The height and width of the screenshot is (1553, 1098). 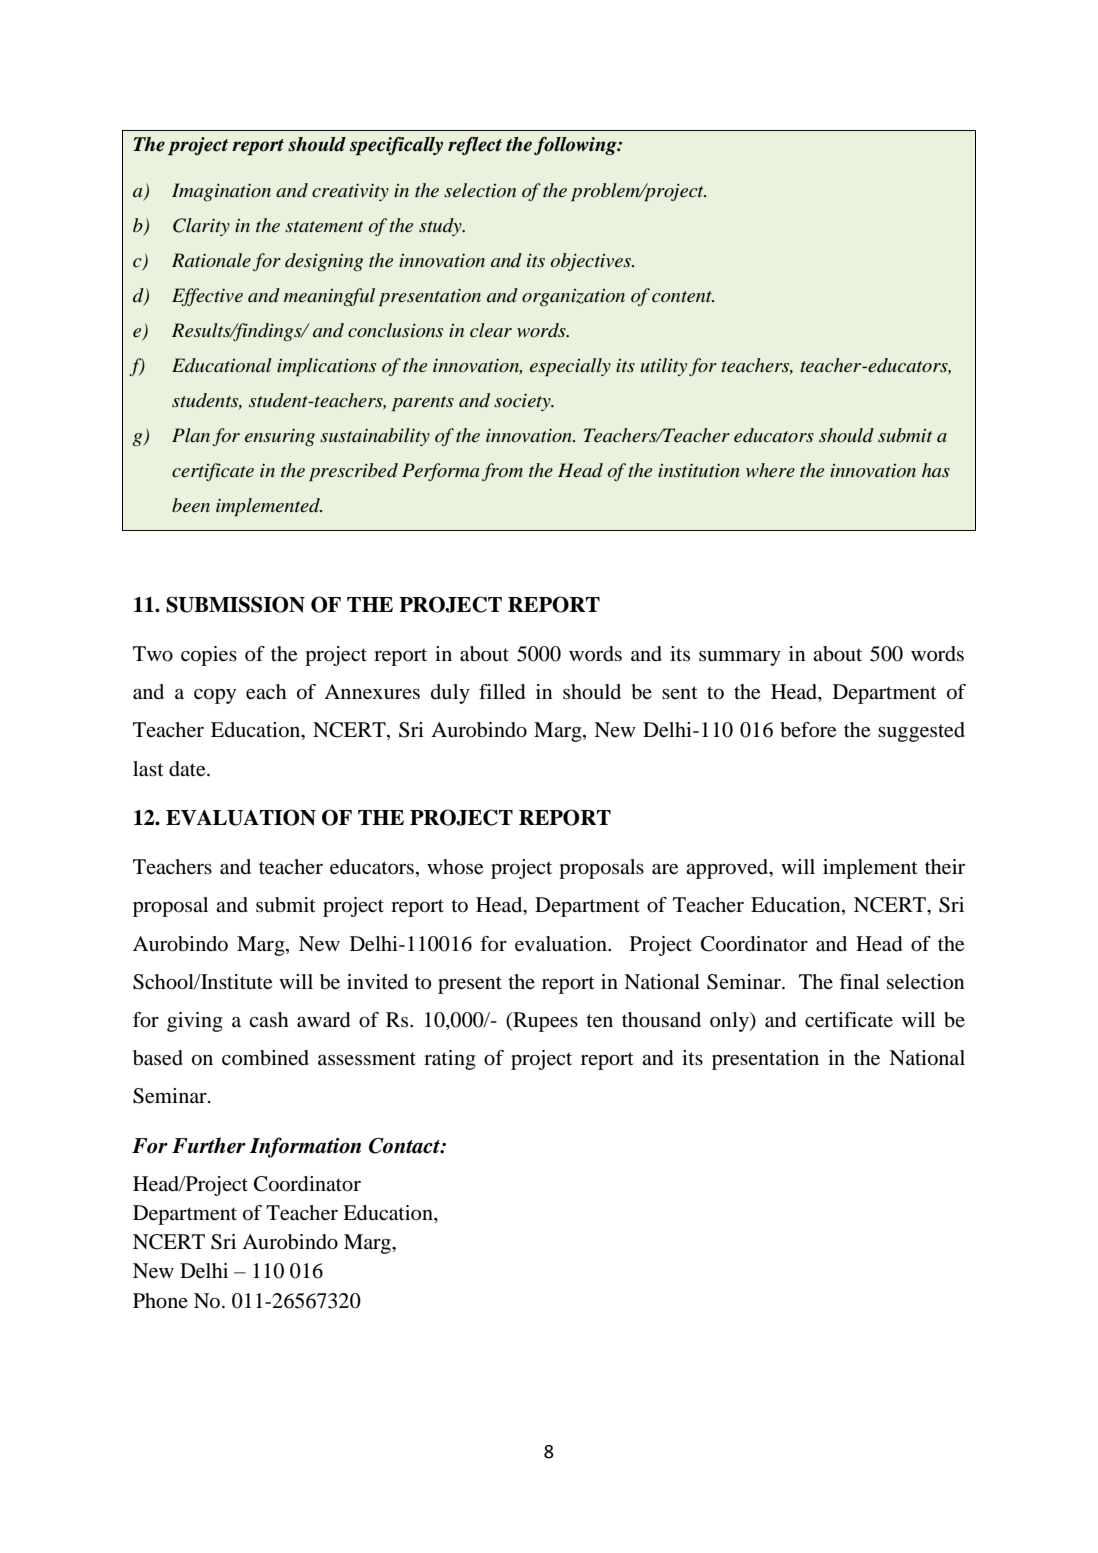 What do you see at coordinates (683, 297) in the screenshot?
I see `content` at bounding box center [683, 297].
